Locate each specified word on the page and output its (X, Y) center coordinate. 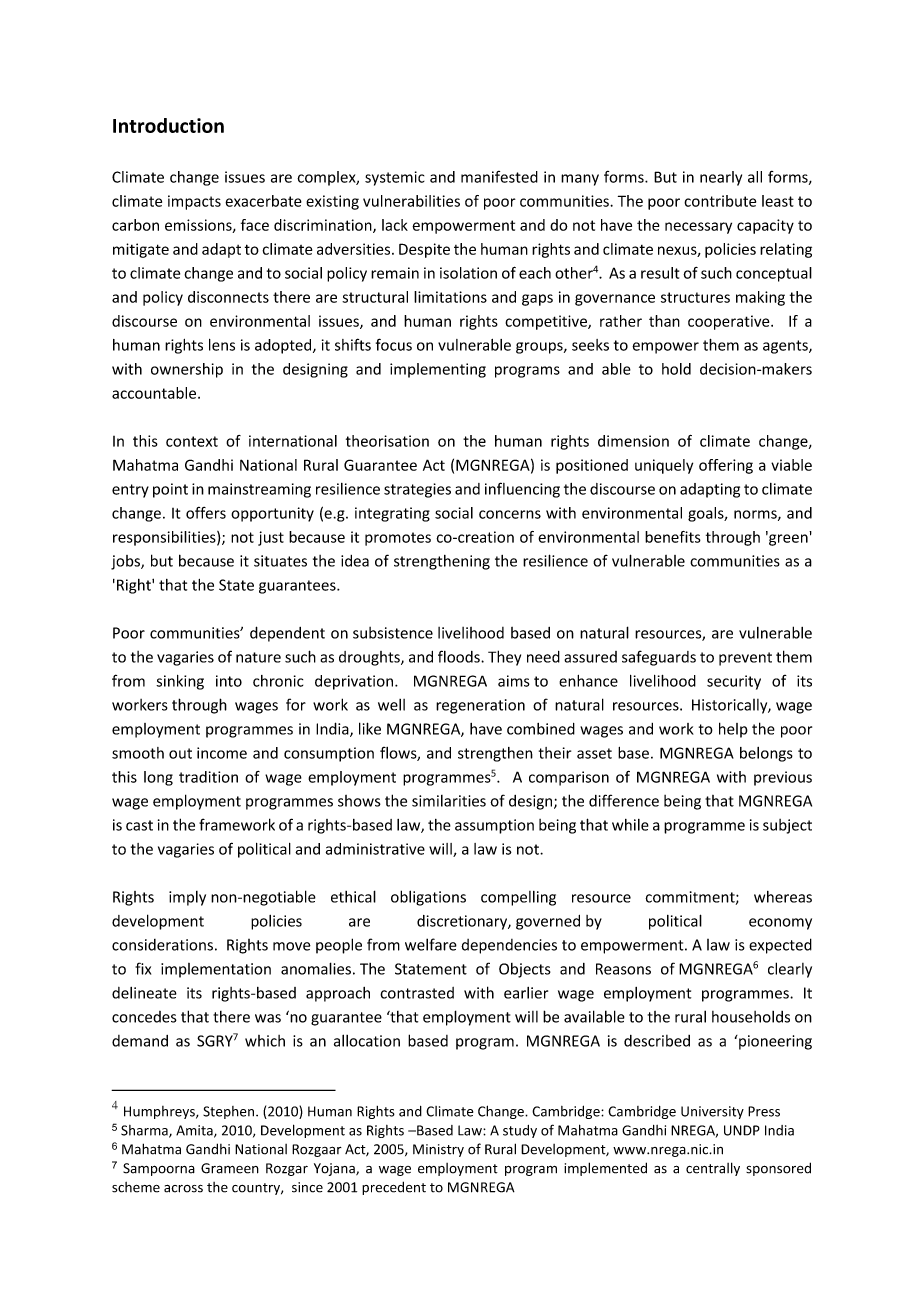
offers (206, 513)
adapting (710, 490)
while (630, 825)
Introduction (168, 125)
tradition (208, 777)
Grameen (230, 1168)
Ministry (438, 1150)
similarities (449, 801)
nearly (721, 178)
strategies (417, 490)
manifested (499, 177)
